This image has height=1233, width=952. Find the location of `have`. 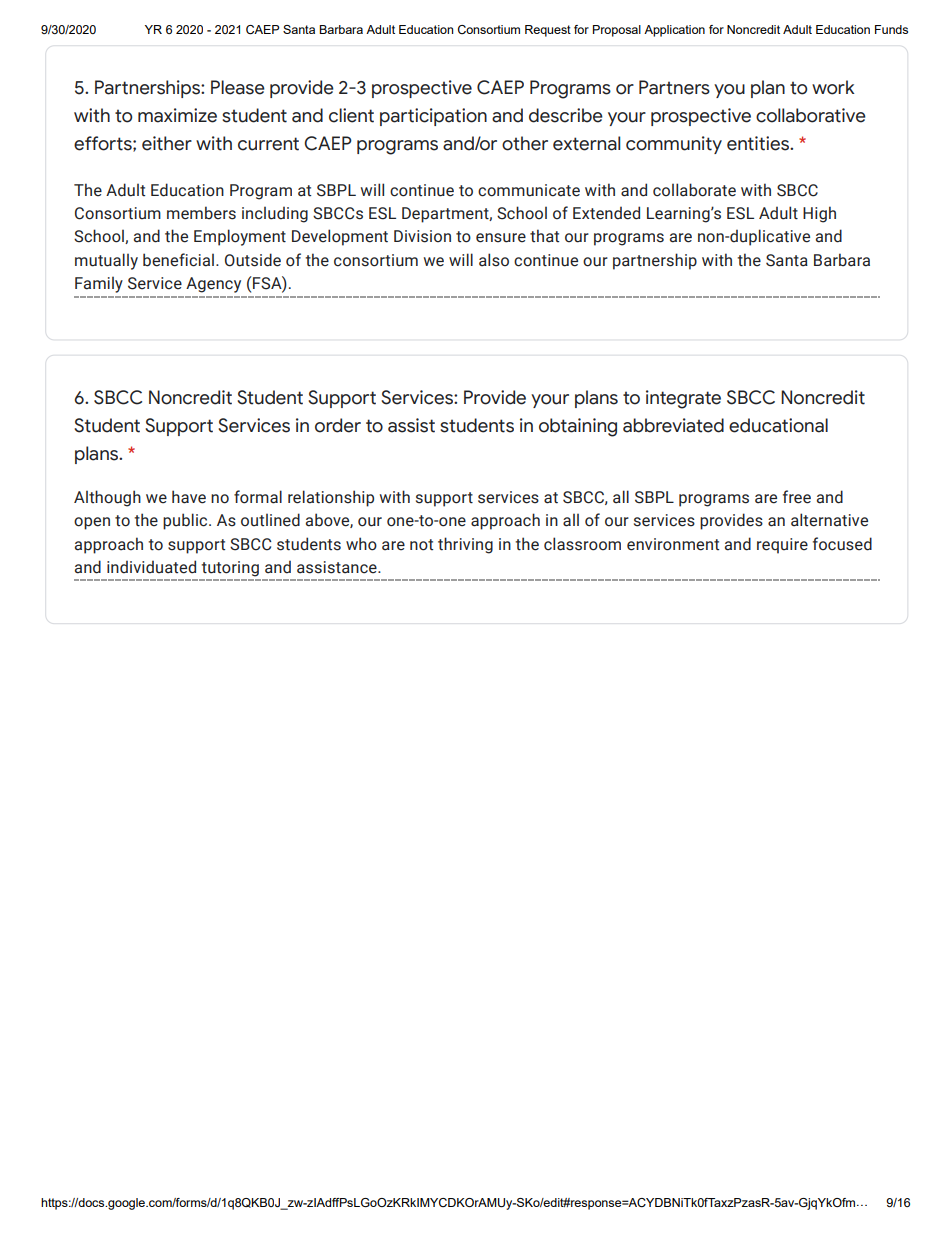

have is located at coordinates (189, 497).
